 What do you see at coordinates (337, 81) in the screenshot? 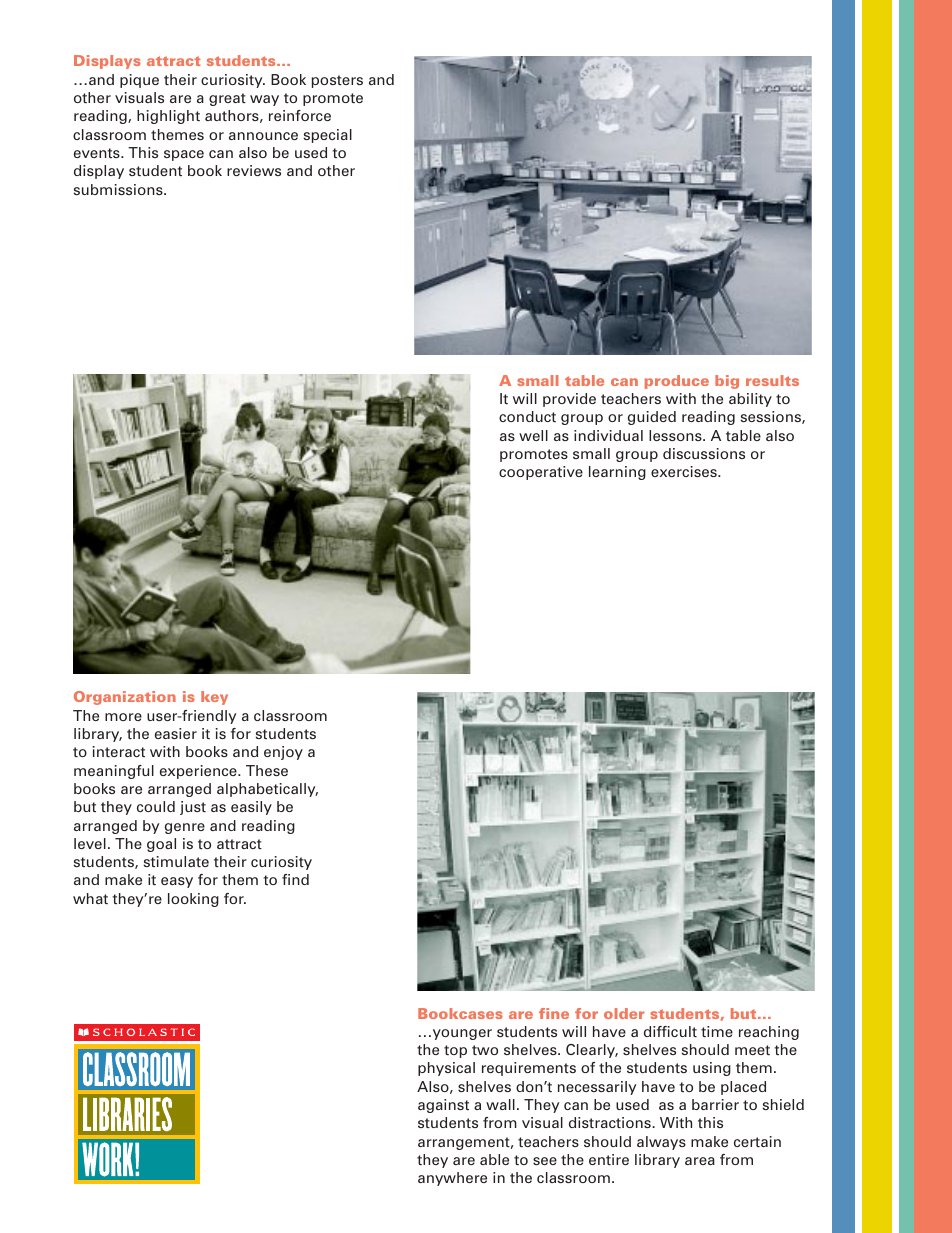
I see `posters` at bounding box center [337, 81].
